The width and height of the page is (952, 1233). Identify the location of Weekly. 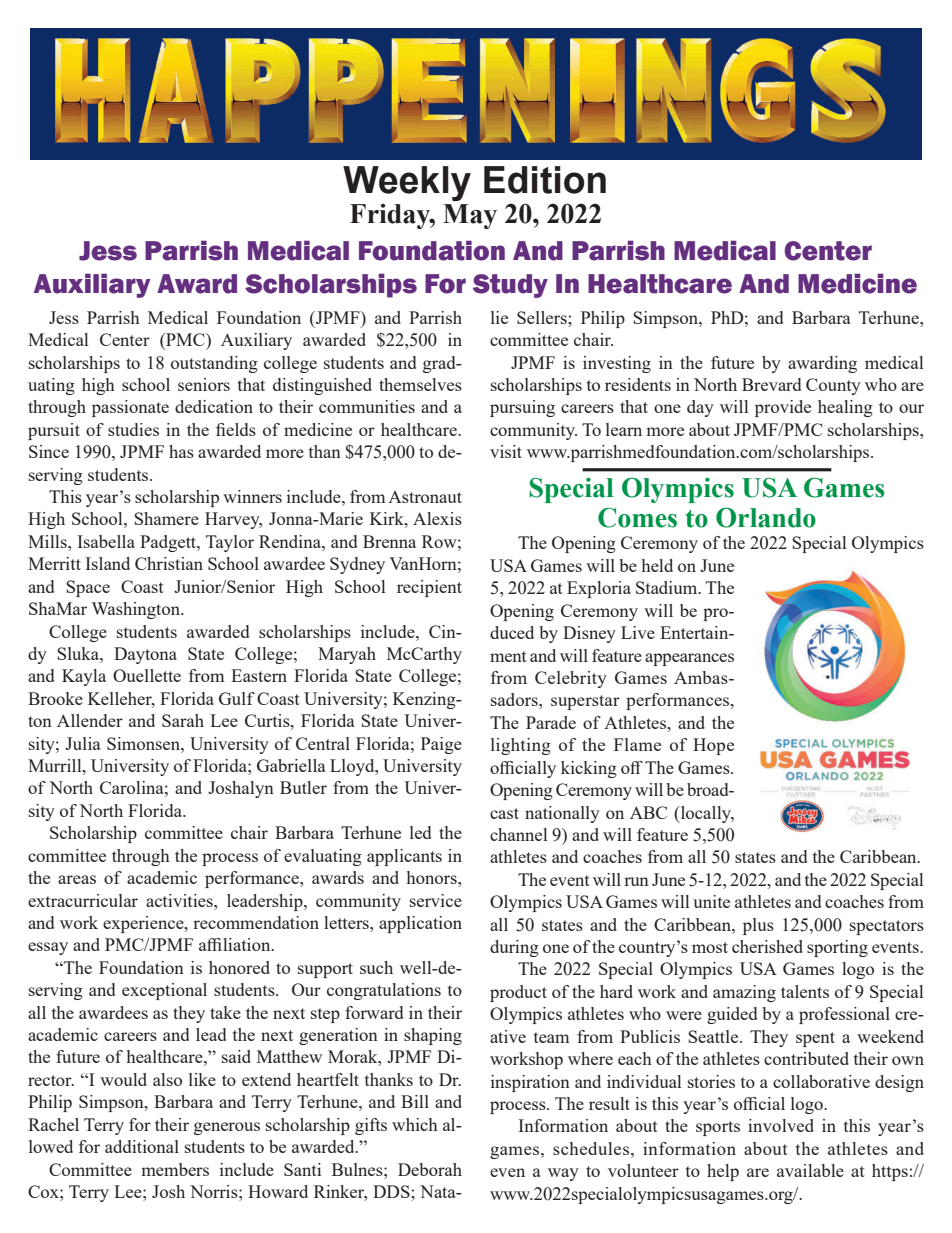
(407, 183).
